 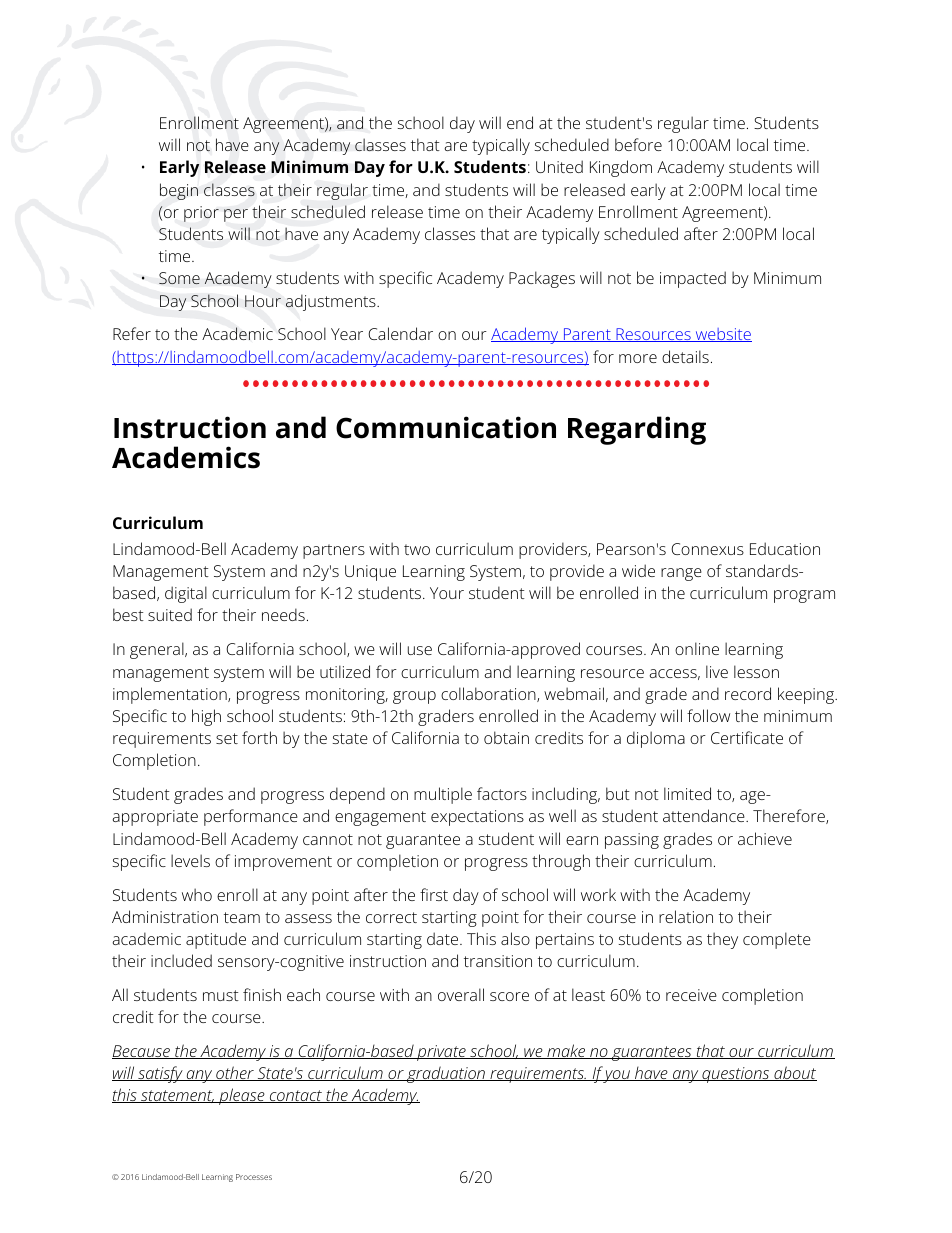 I want to click on before, so click(x=638, y=144).
